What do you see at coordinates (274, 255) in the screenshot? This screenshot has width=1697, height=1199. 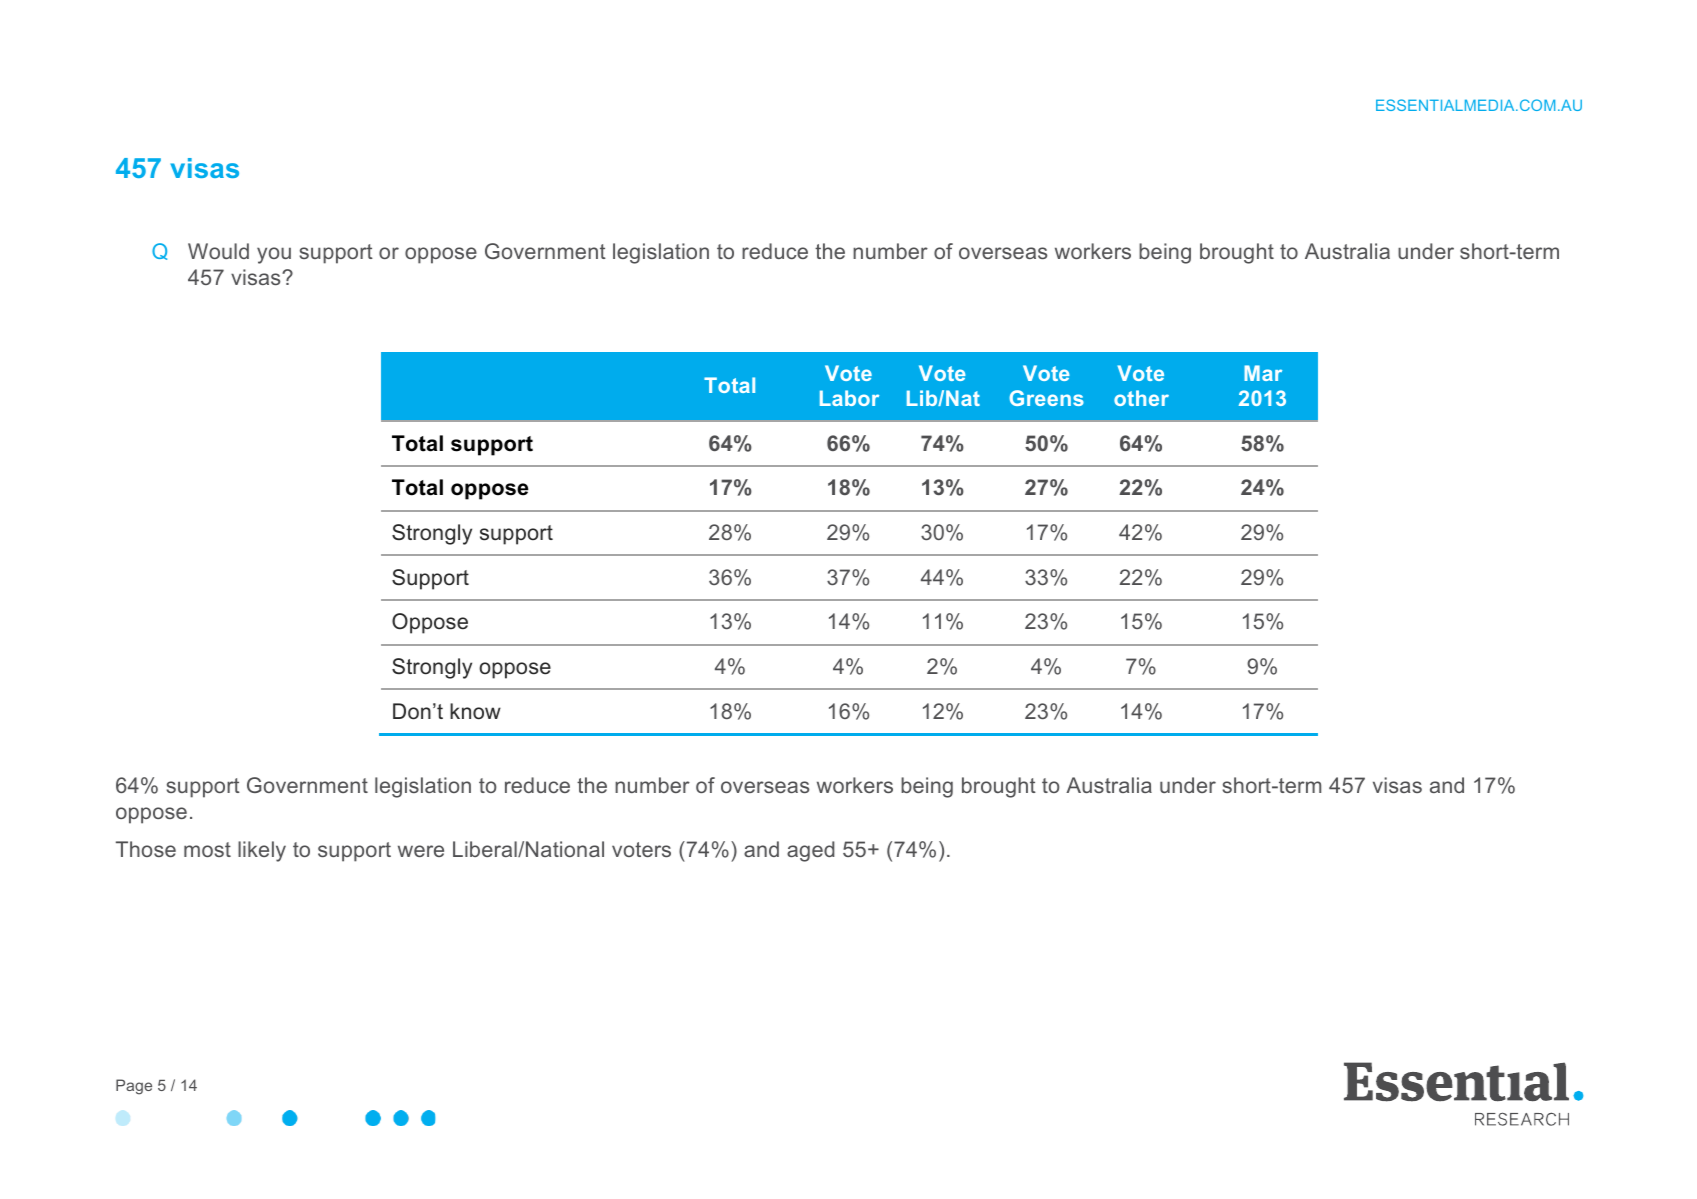 I see `you` at bounding box center [274, 255].
